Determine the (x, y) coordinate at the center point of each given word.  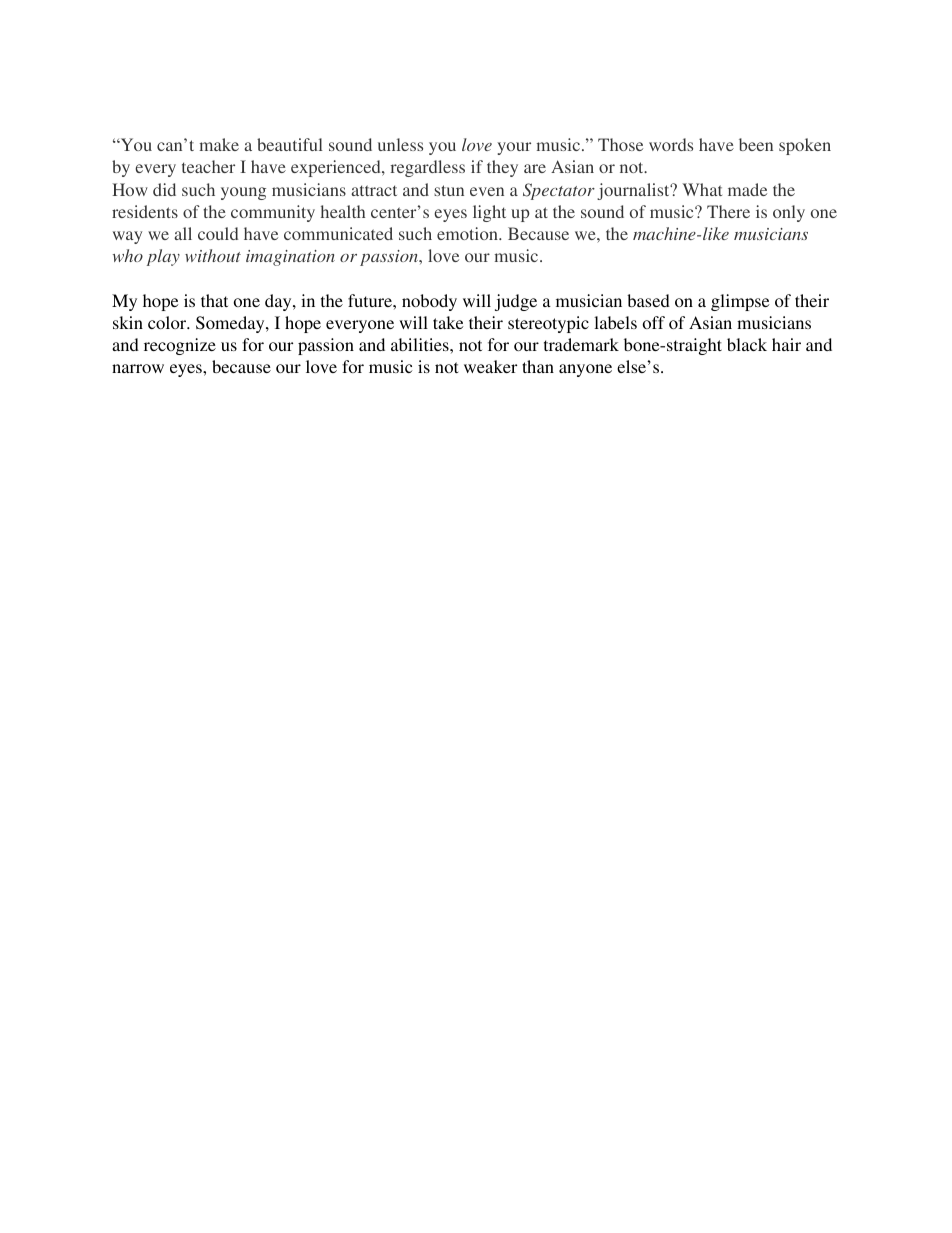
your (514, 148)
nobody (429, 302)
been (756, 144)
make (219, 144)
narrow (138, 368)
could (218, 233)
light (489, 213)
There (728, 211)
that (214, 300)
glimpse (740, 302)
